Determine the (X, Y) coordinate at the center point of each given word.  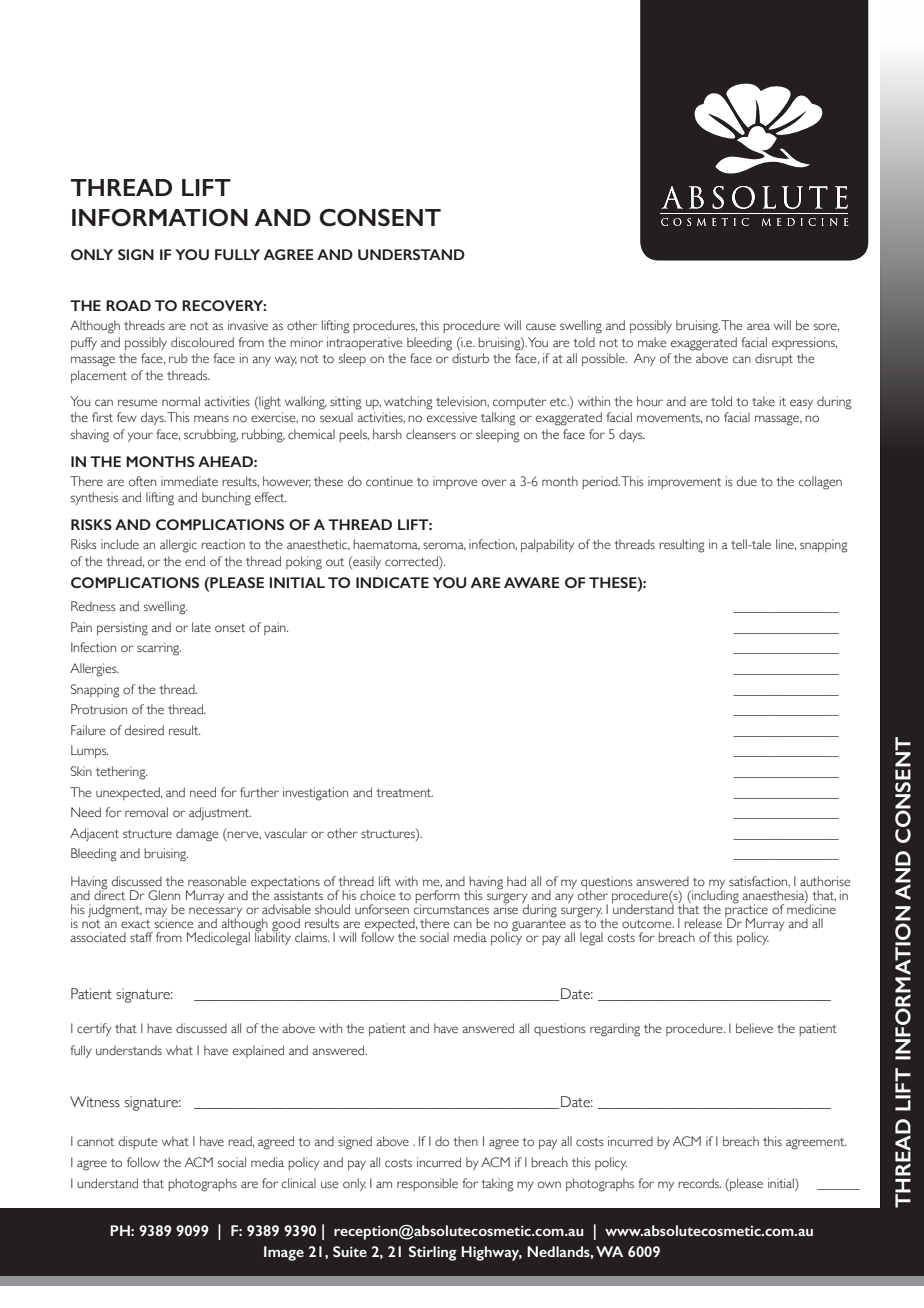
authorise (825, 881)
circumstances (451, 908)
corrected (412, 561)
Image (284, 1253)
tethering (121, 773)
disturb (470, 358)
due (747, 481)
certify (94, 1029)
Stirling (433, 1253)
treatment (404, 793)
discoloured (202, 342)
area (758, 326)
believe (754, 1028)
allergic (178, 546)
